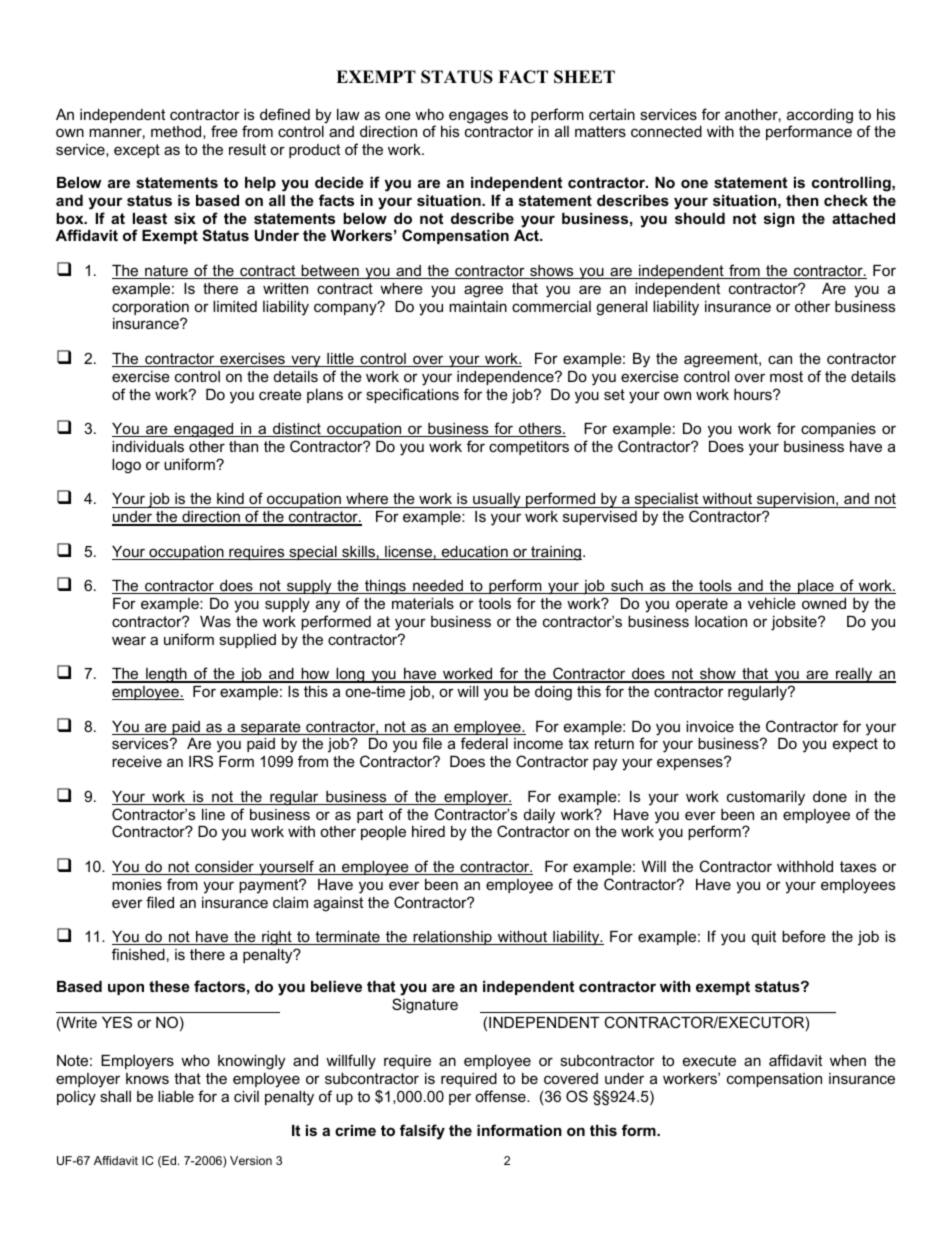 The height and width of the document is (1233, 952). What do you see at coordinates (428, 831) in the document?
I see `hired` at bounding box center [428, 831].
